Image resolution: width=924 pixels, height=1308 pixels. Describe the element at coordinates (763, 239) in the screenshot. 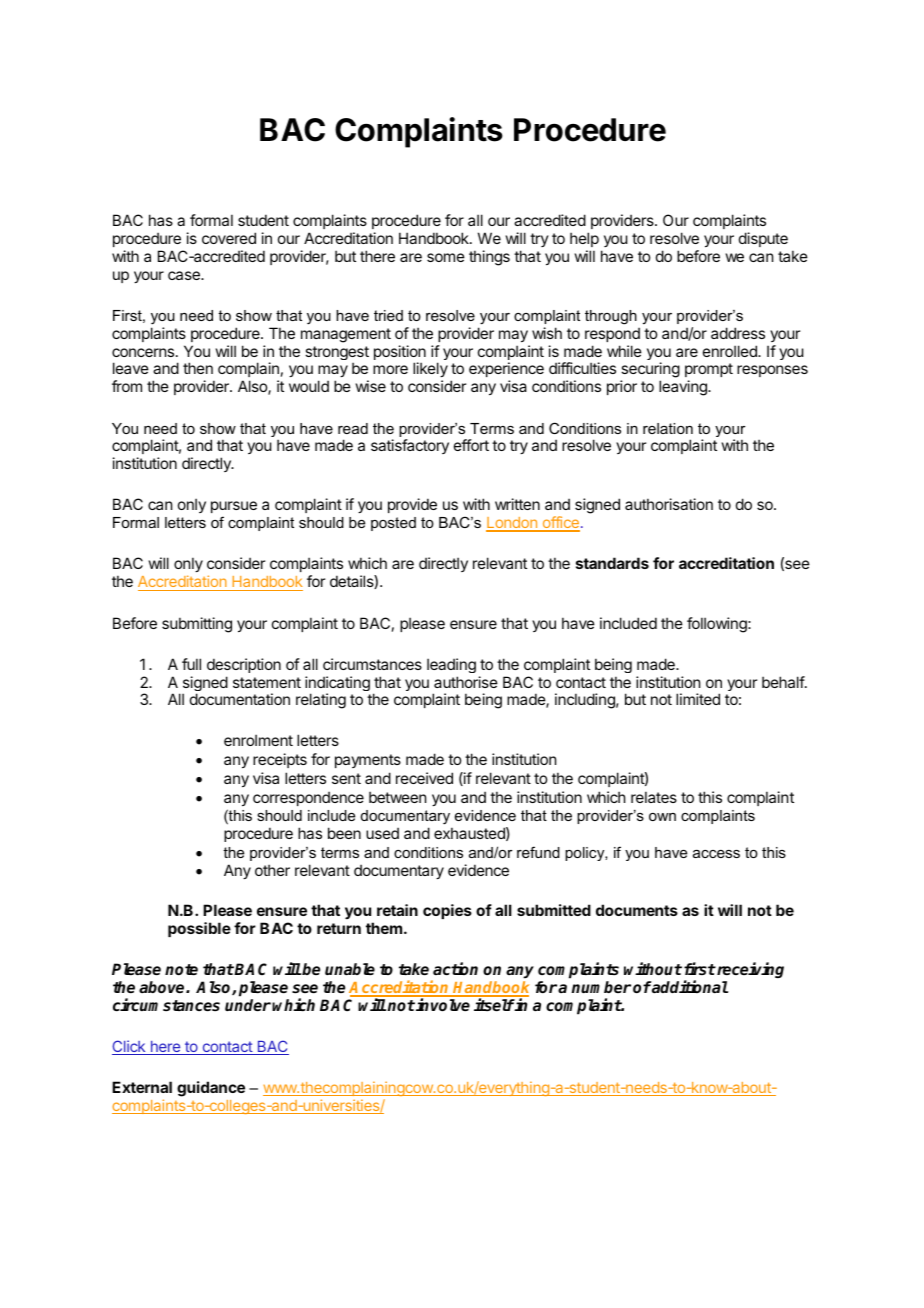

I see `dispute` at that location.
